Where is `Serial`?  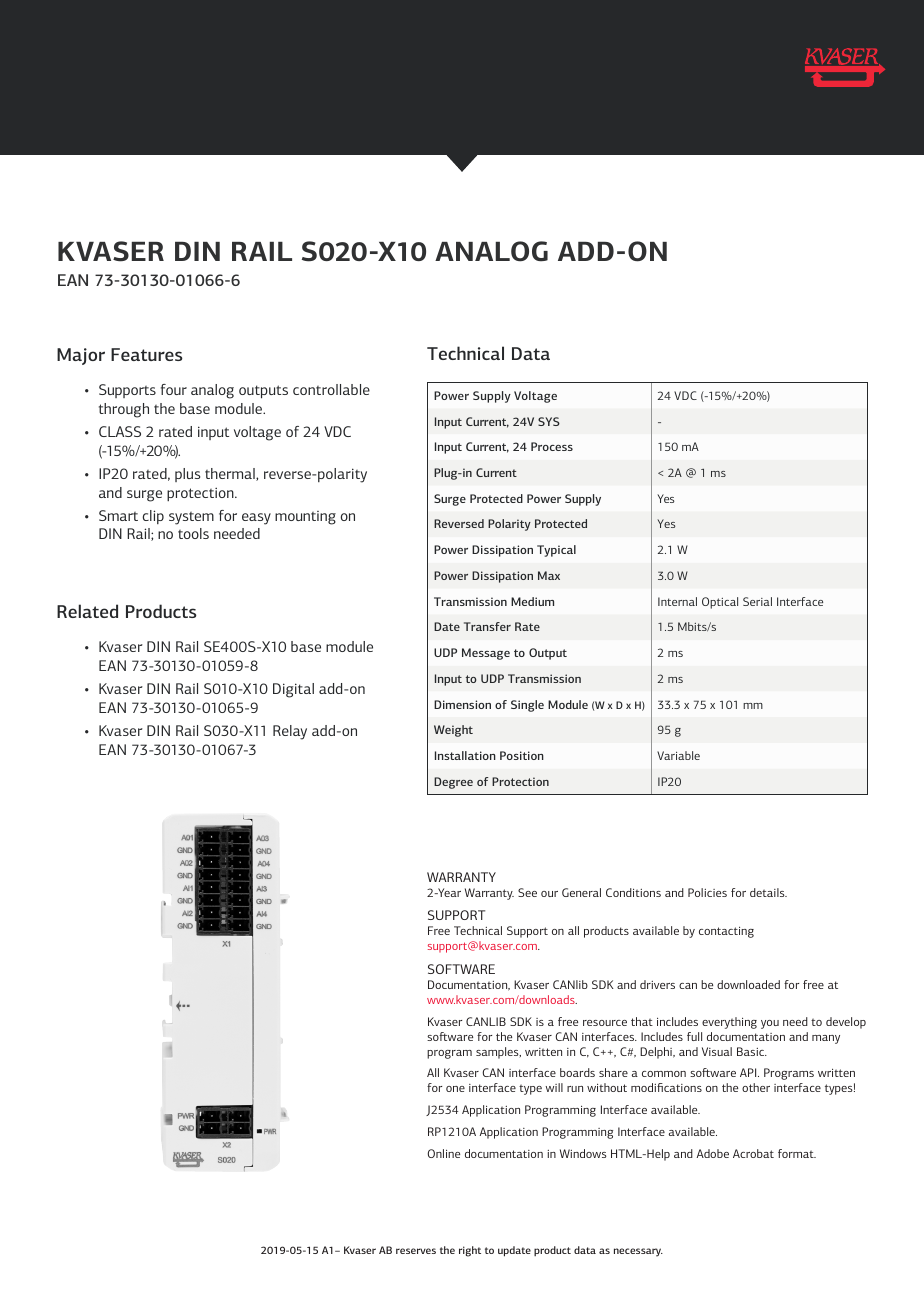
Serial is located at coordinates (757, 601).
